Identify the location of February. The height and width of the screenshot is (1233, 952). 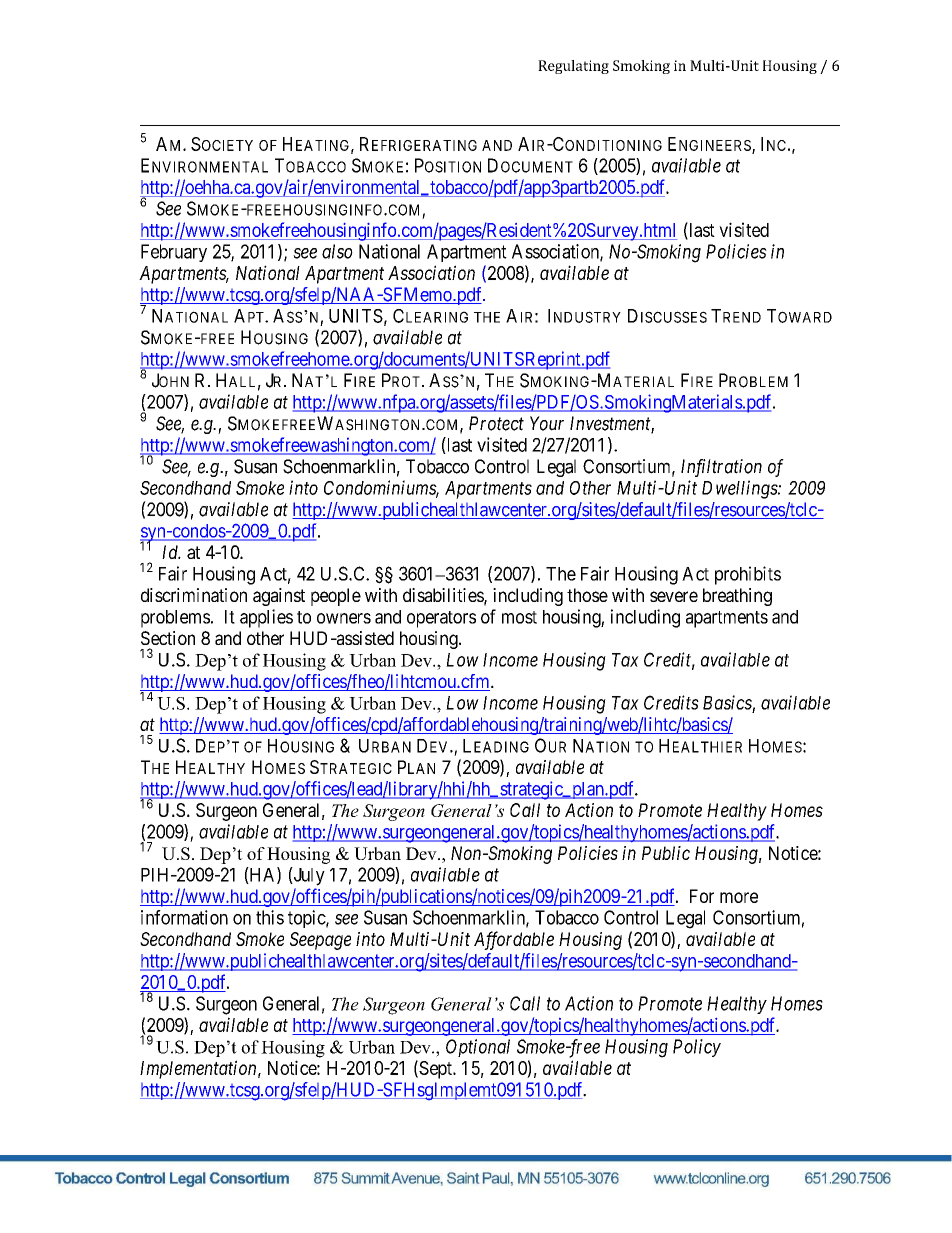
(174, 253).
